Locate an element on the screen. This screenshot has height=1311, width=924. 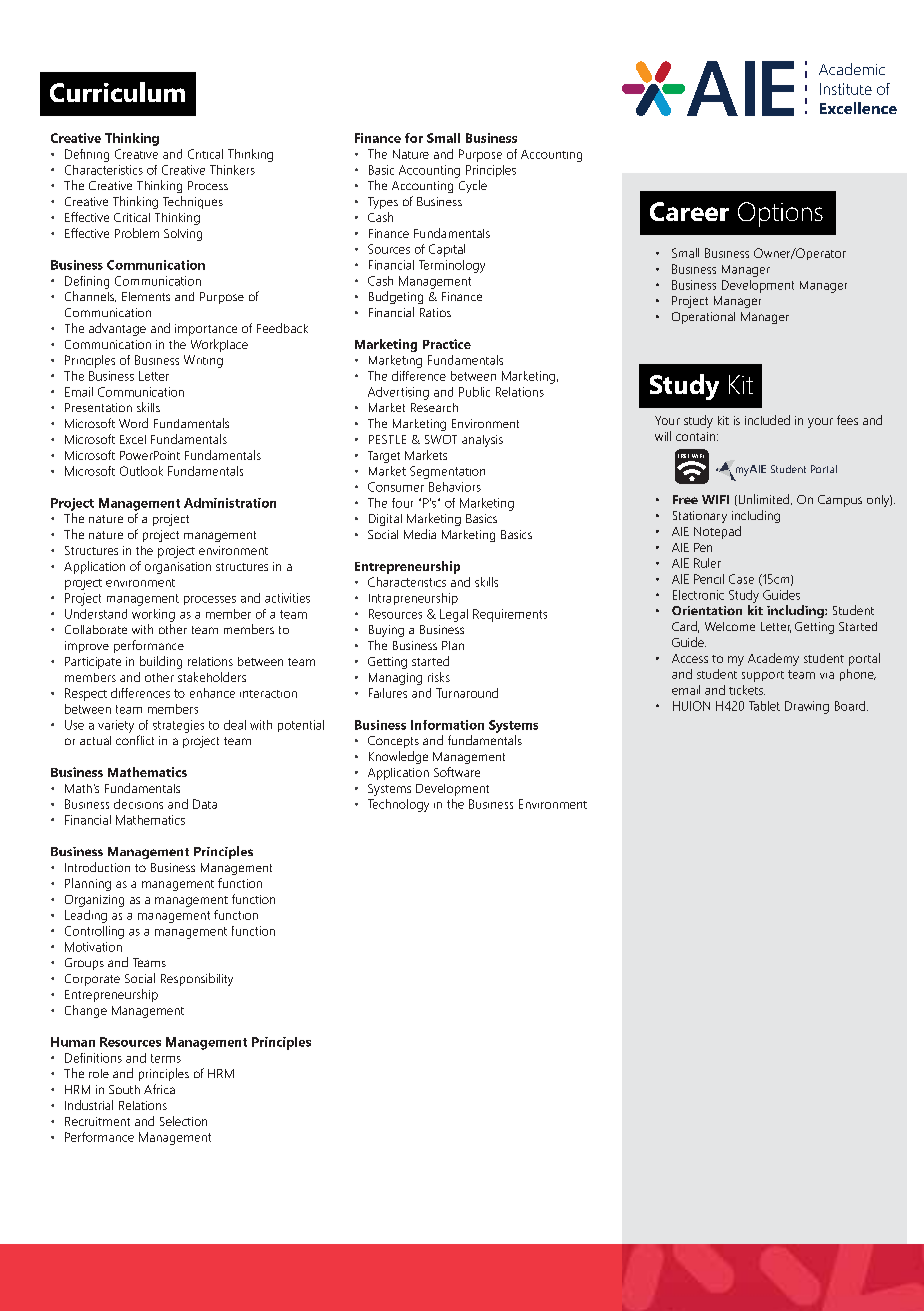
Institute is located at coordinates (846, 89).
